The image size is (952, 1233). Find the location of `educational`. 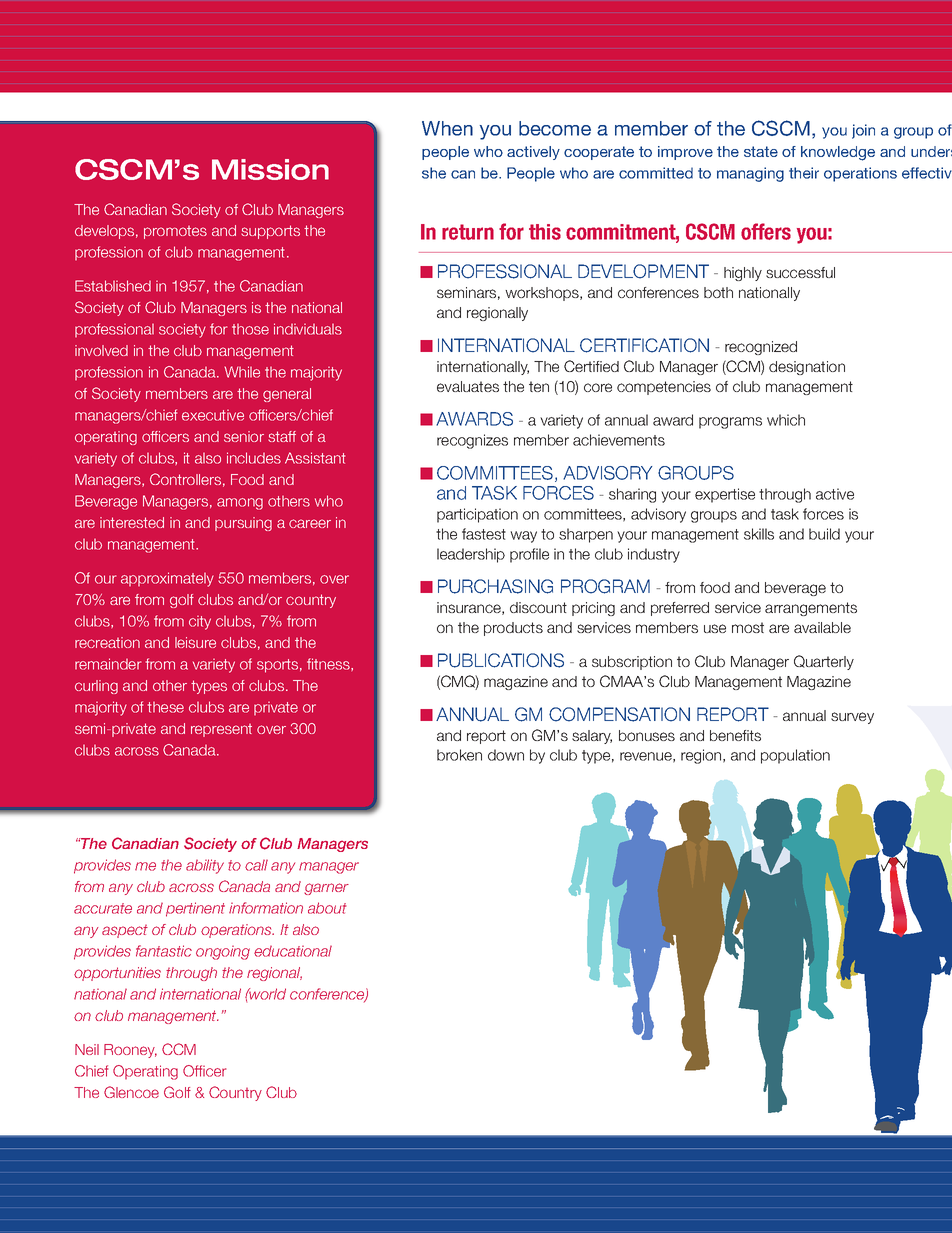

educational is located at coordinates (293, 951).
